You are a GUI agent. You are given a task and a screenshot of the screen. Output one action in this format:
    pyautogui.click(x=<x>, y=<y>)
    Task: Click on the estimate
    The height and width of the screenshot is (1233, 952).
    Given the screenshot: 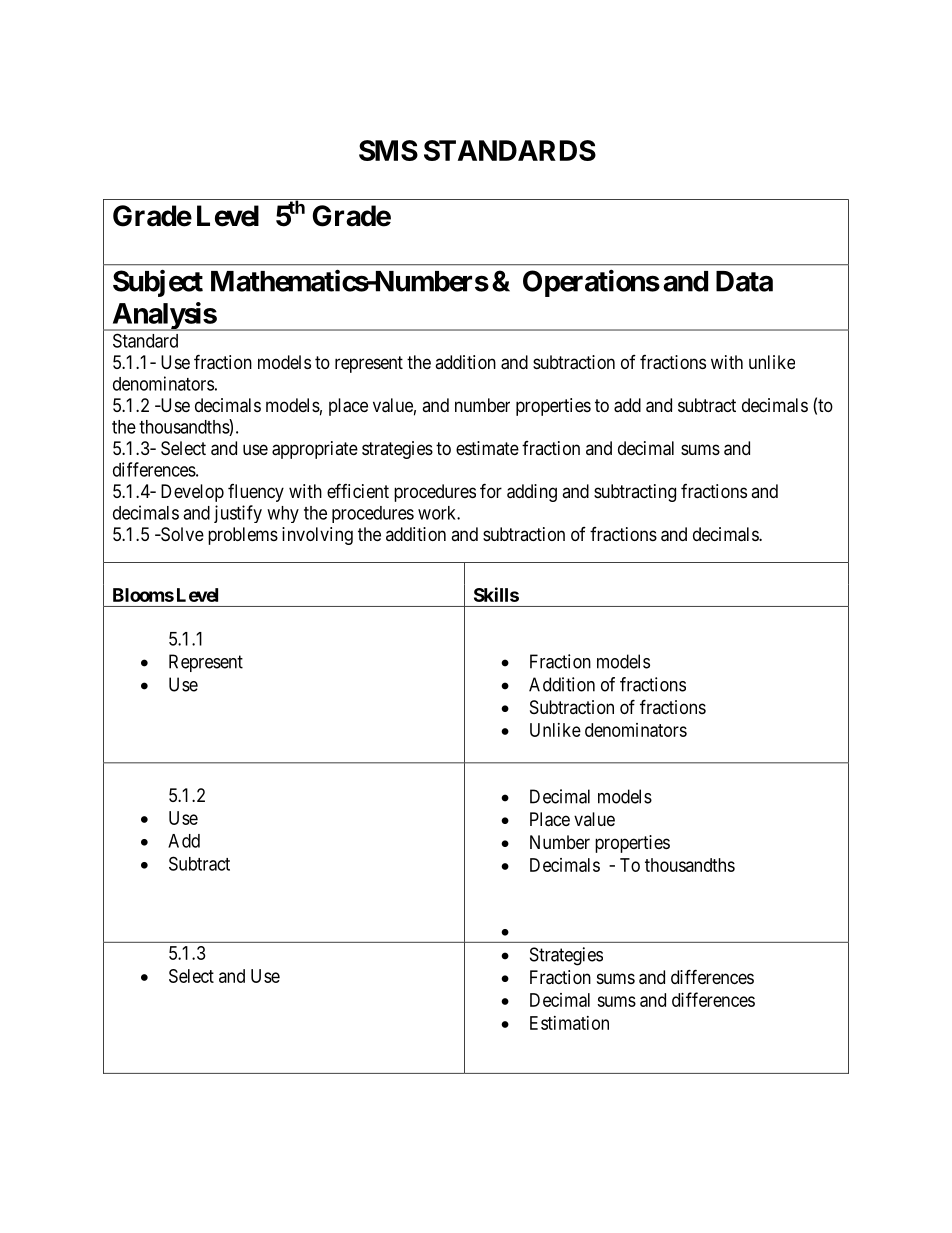 What is the action you would take?
    pyautogui.click(x=487, y=448)
